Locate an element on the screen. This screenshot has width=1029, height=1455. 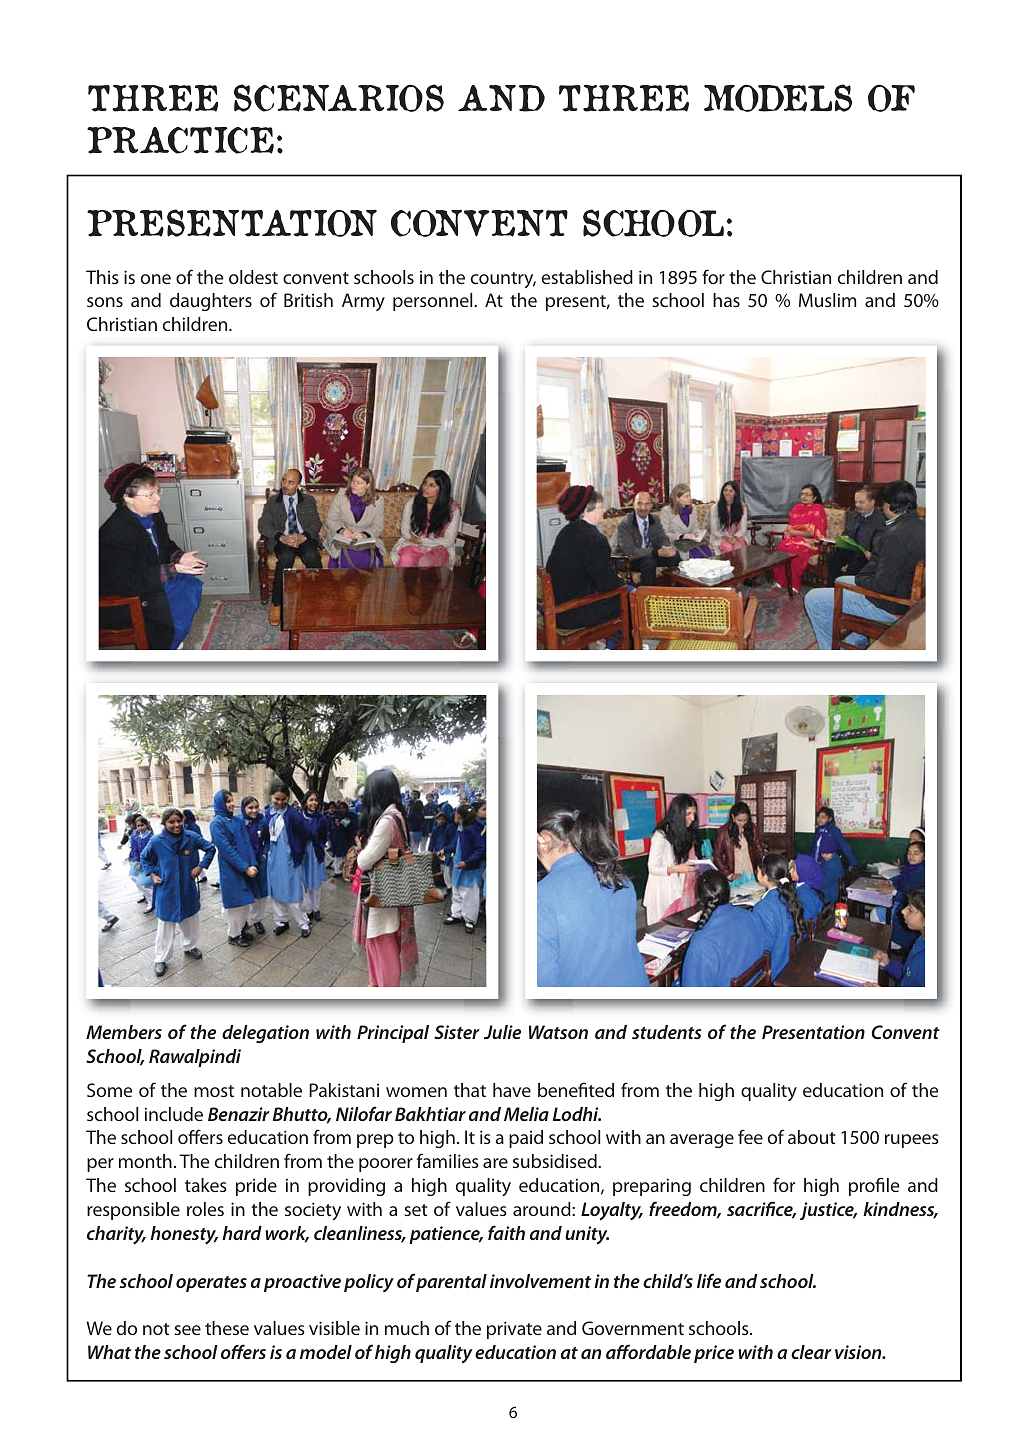
Sister is located at coordinates (457, 1032).
